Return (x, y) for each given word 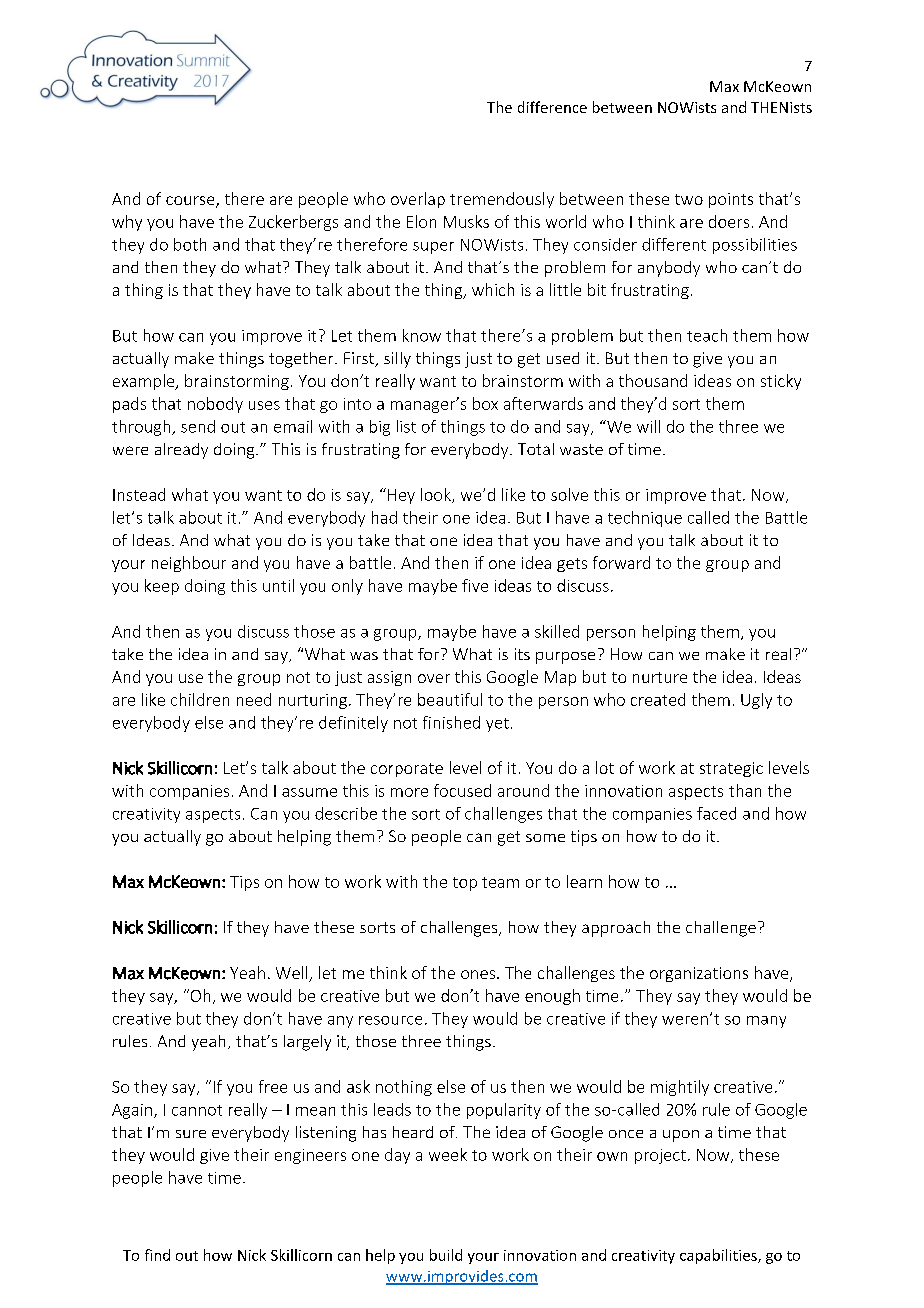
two (689, 199)
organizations (699, 974)
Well (293, 974)
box (485, 403)
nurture (660, 677)
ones (478, 974)
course (191, 202)
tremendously (502, 200)
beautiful (450, 699)
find (157, 1255)
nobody (215, 405)
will (648, 426)
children (200, 699)
